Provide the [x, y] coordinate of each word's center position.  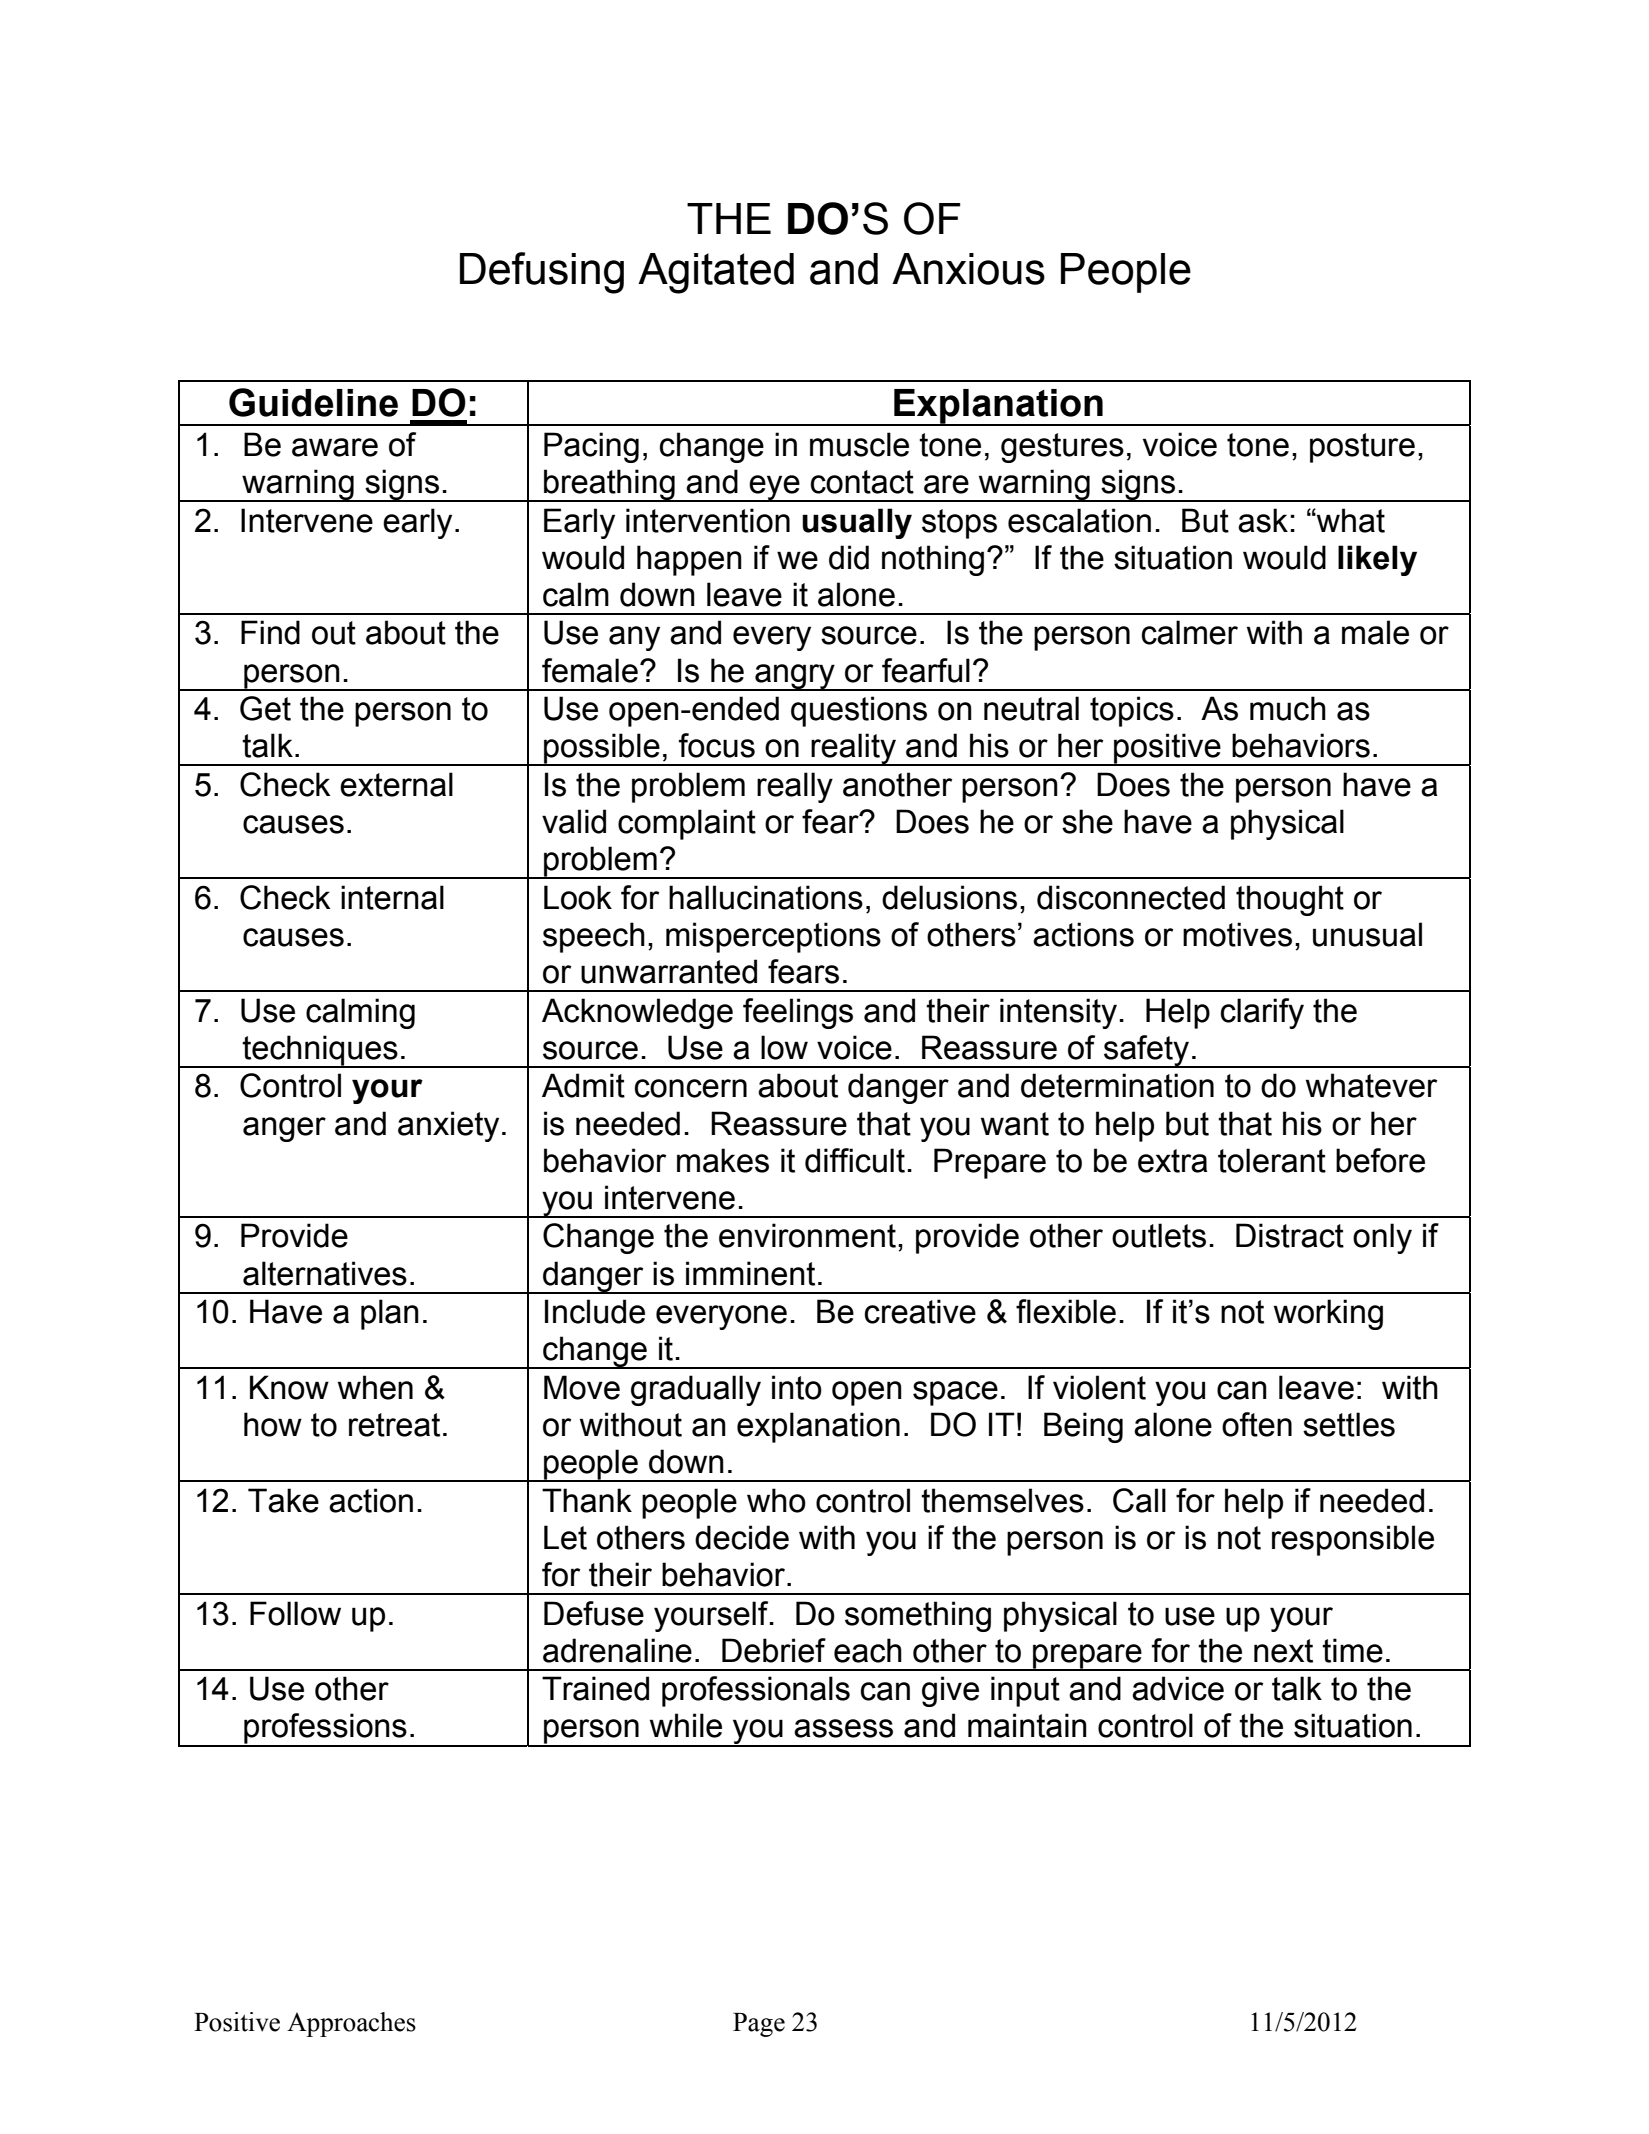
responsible [1353, 1540]
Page [759, 2025]
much [1288, 708]
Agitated [716, 273]
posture [1362, 448]
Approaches [351, 2024]
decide [742, 1537]
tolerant [1272, 1160]
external [396, 784]
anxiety [448, 1126]
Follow [295, 1613]
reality [854, 749]
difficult [855, 1160]
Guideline [313, 402]
